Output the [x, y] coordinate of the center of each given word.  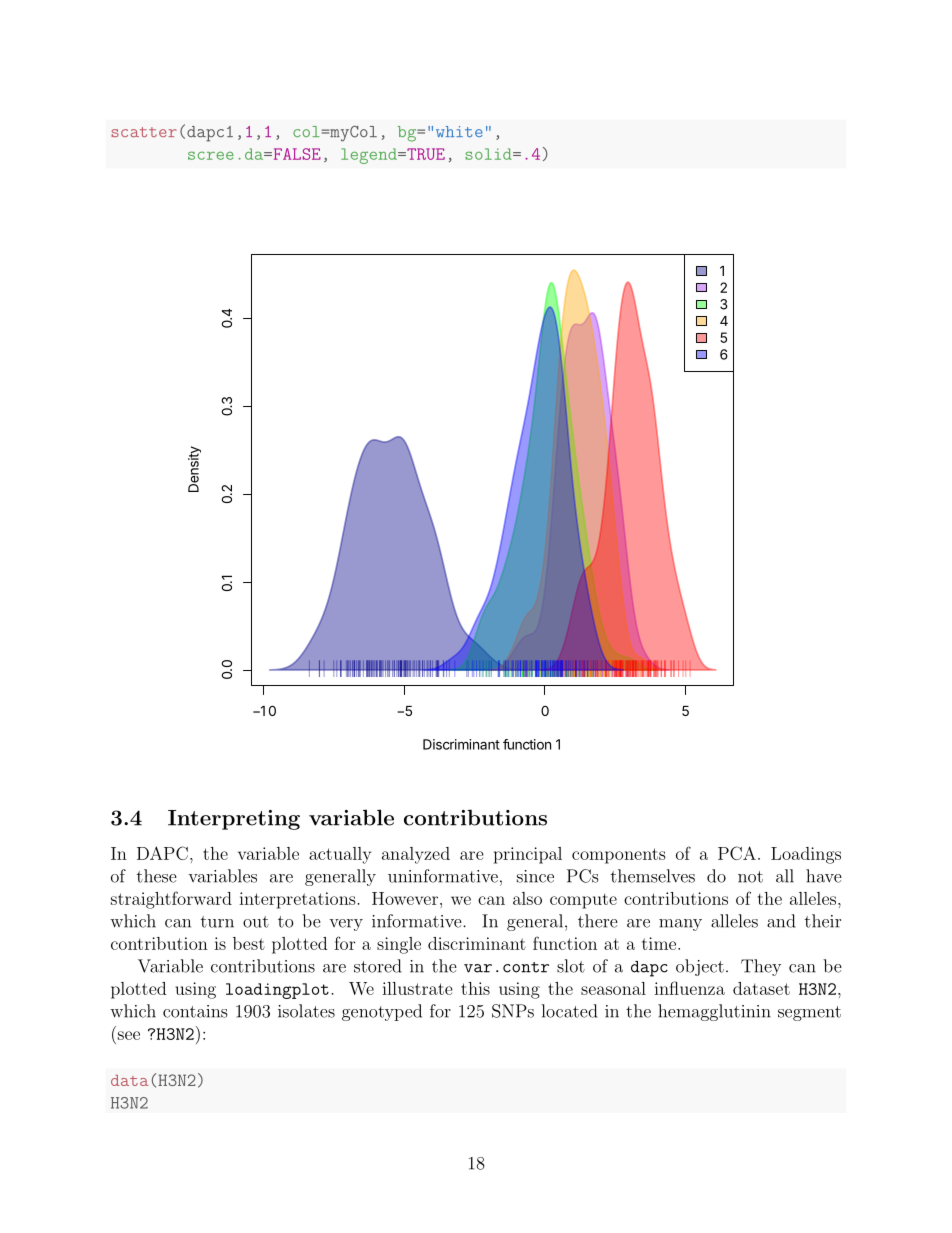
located [569, 1011]
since [535, 876]
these [157, 876]
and [781, 921]
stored [377, 966]
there [598, 921]
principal [528, 855]
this [475, 988]
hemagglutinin [714, 1012]
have [824, 876]
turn [217, 922]
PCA [737, 853]
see [129, 1035]
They [761, 967]
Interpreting [234, 820]
